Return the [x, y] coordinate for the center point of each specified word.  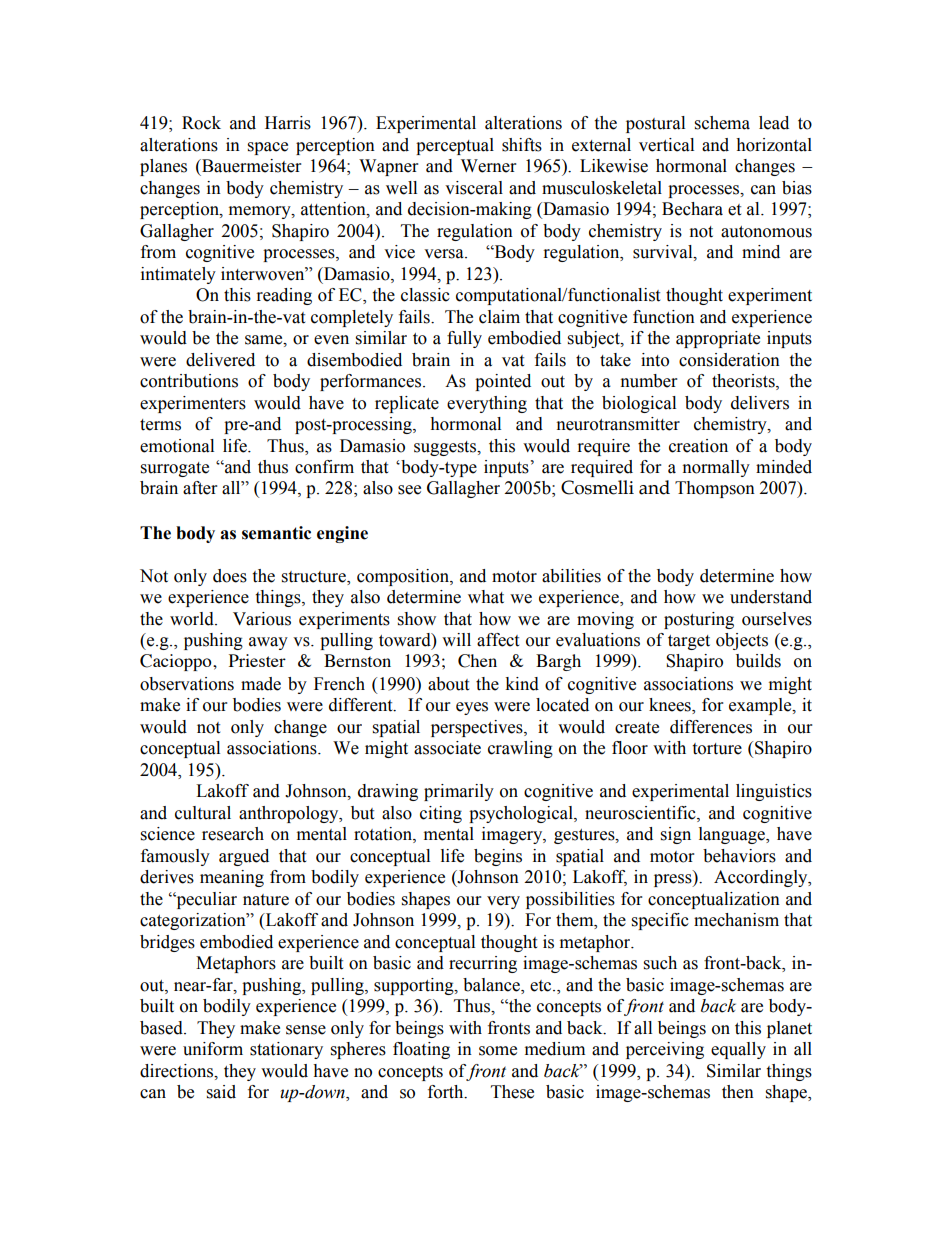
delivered [220, 360]
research [233, 834]
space [268, 148]
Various [262, 619]
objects [742, 641]
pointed [503, 382]
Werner [488, 166]
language [733, 835]
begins [498, 857]
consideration [729, 360]
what [486, 597]
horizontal [774, 145]
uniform [213, 1049]
